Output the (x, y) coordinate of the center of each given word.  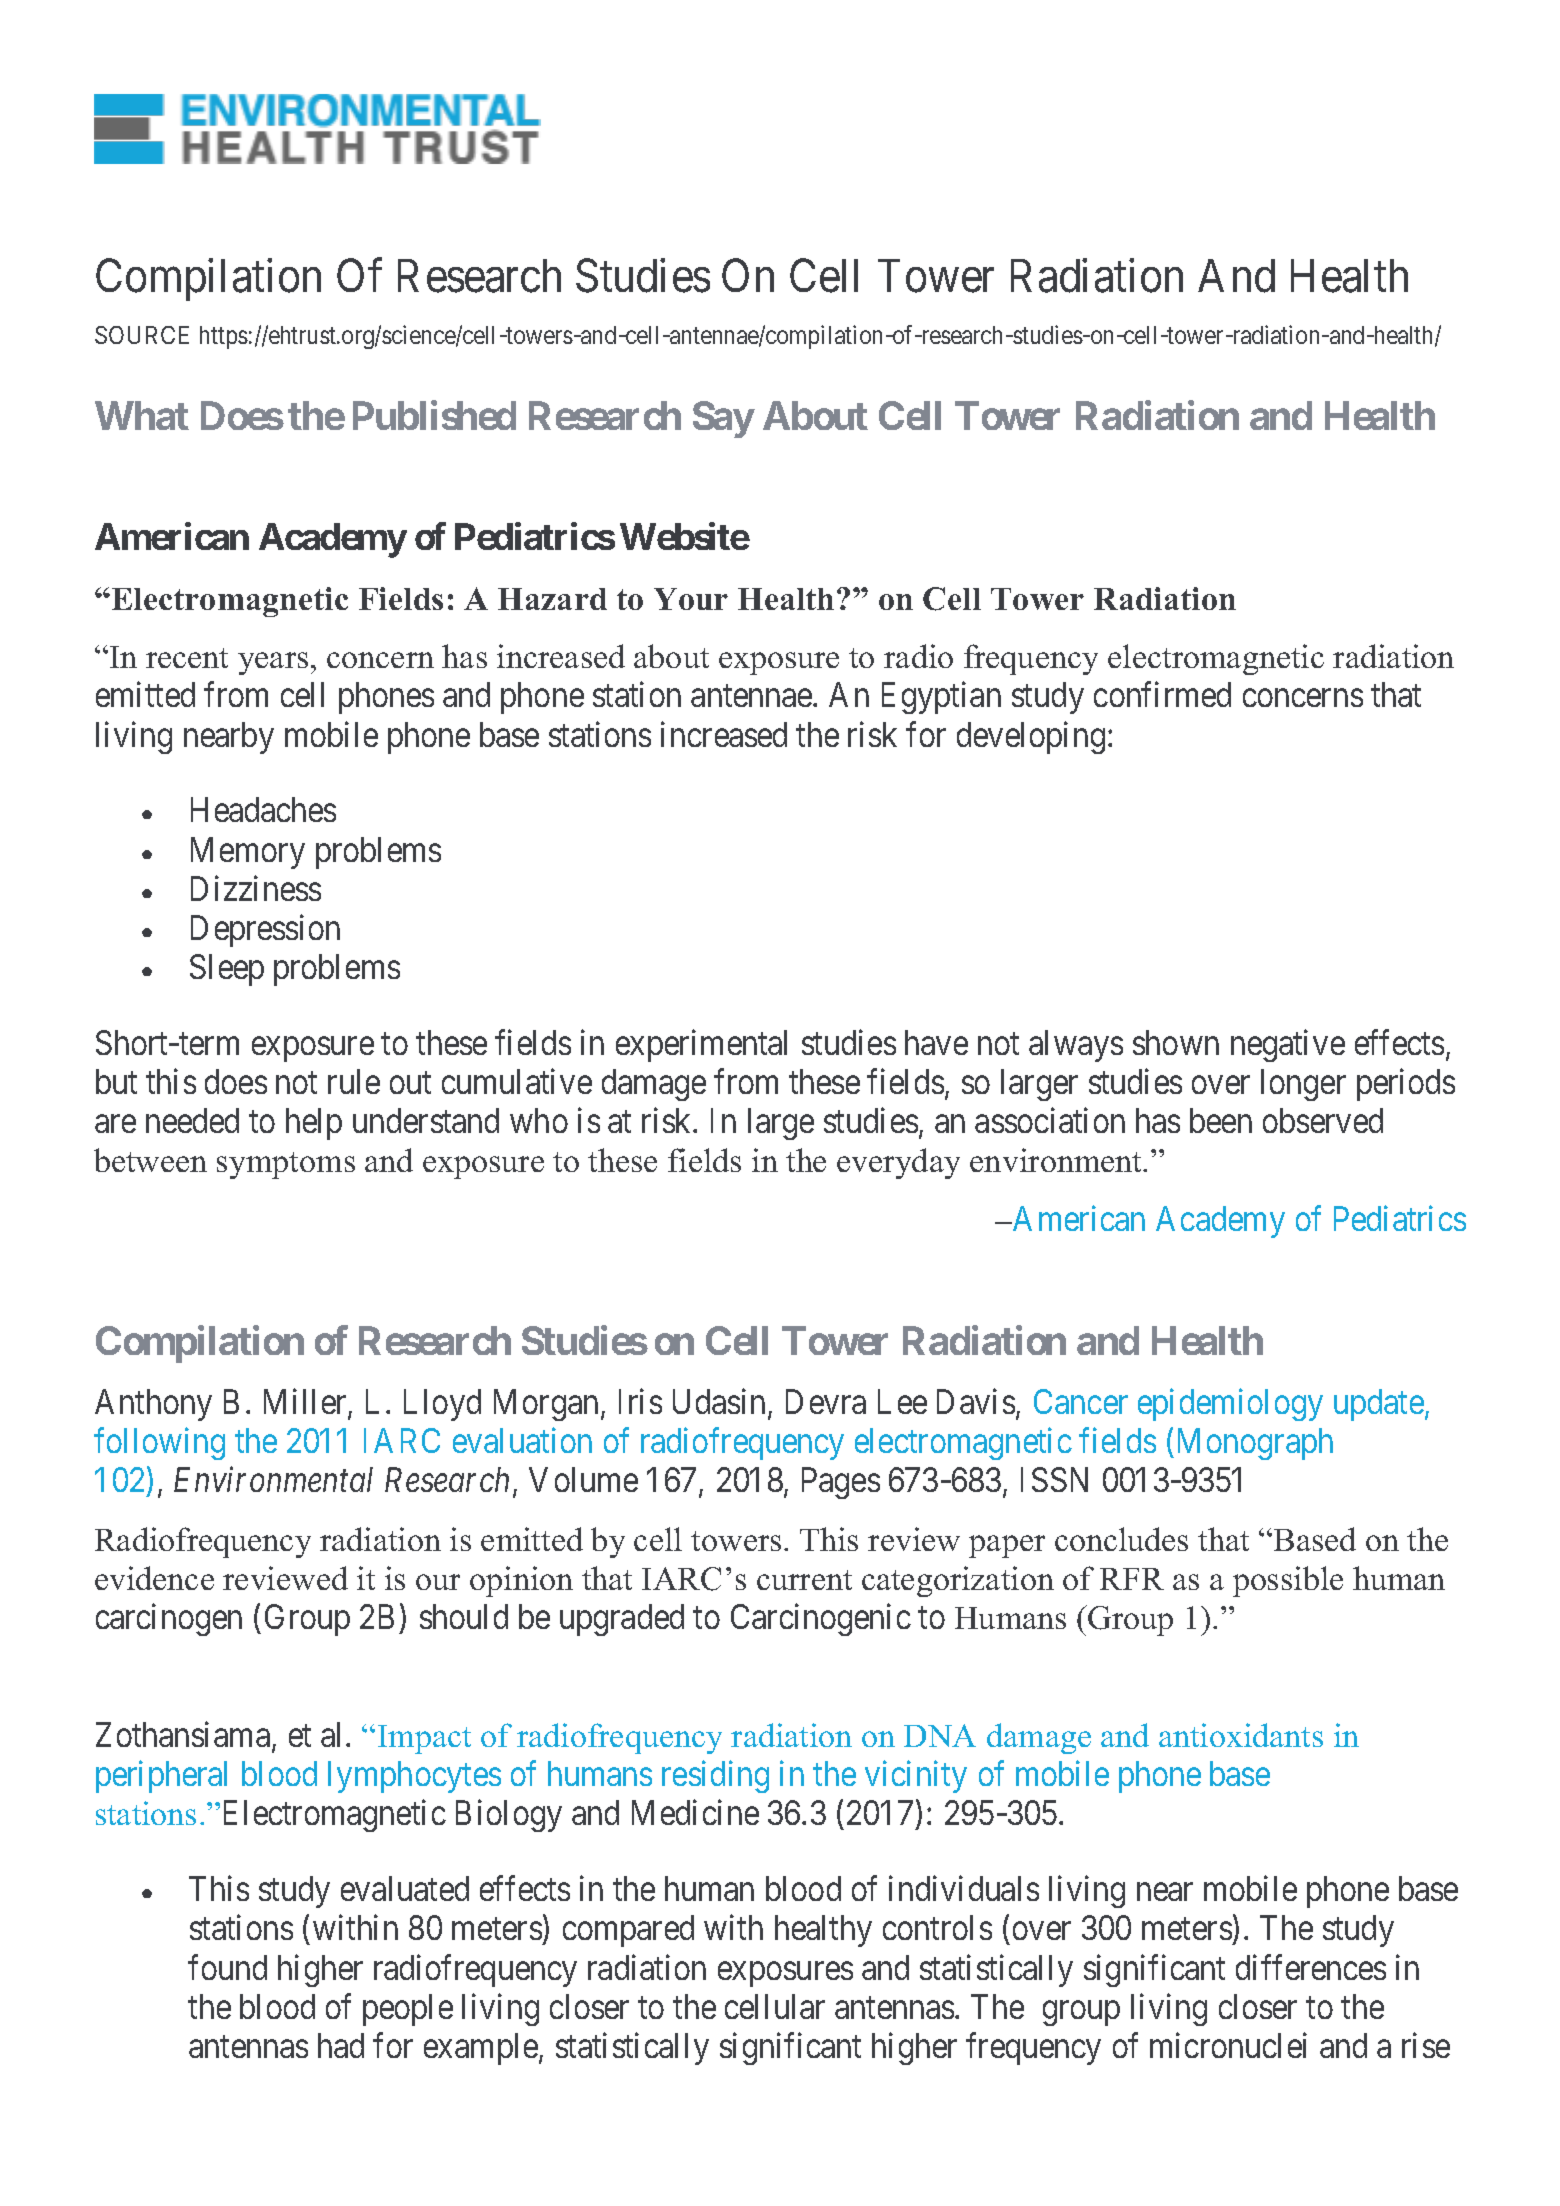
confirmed (1162, 694)
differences (1311, 1967)
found (227, 1967)
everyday (898, 1163)
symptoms (286, 1165)
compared (628, 1931)
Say (723, 419)
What (142, 415)
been (1221, 1120)
